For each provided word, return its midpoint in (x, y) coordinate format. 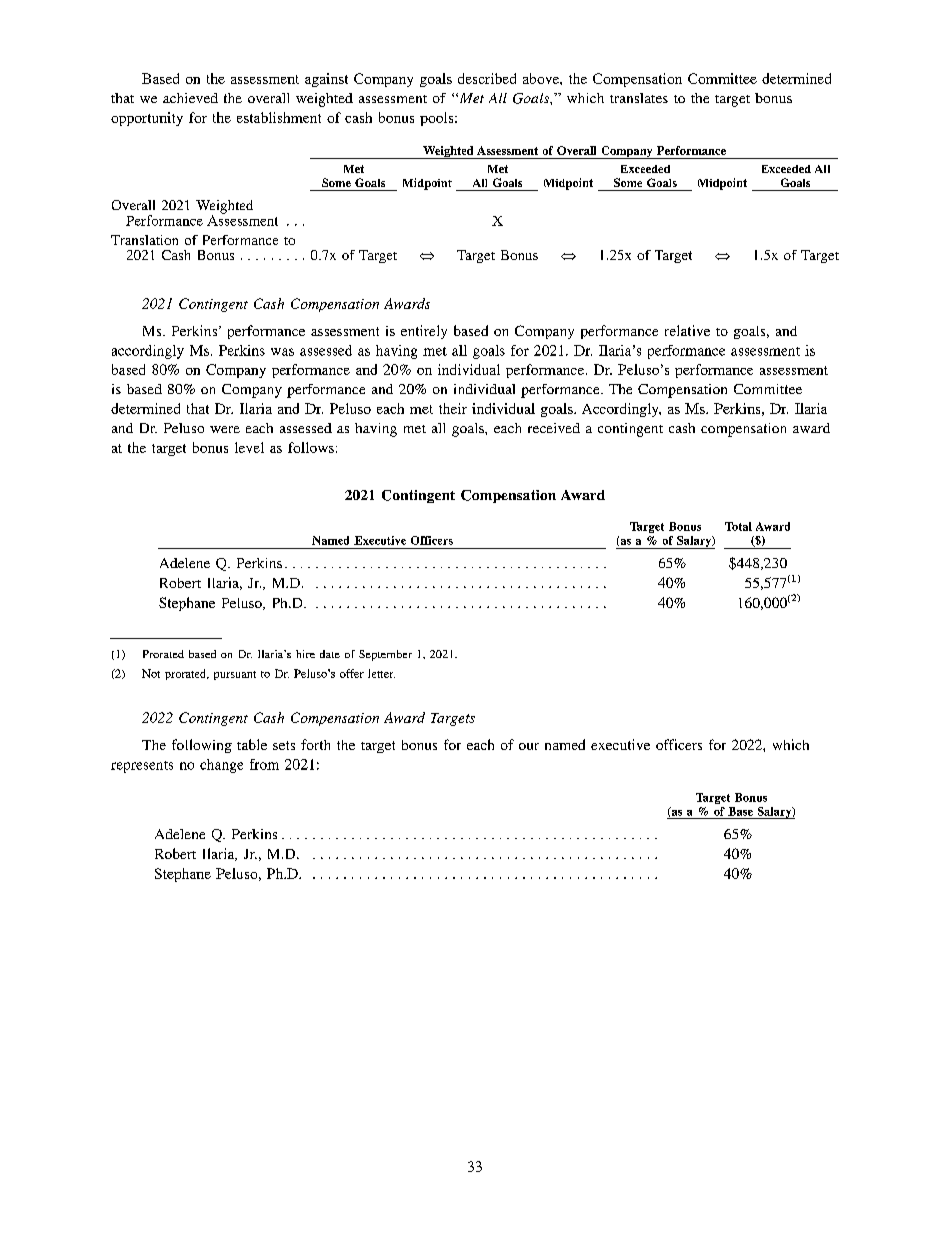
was (282, 352)
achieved (190, 98)
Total (738, 526)
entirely (424, 332)
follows (311, 447)
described (487, 78)
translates (639, 98)
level (249, 447)
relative (687, 330)
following (202, 746)
